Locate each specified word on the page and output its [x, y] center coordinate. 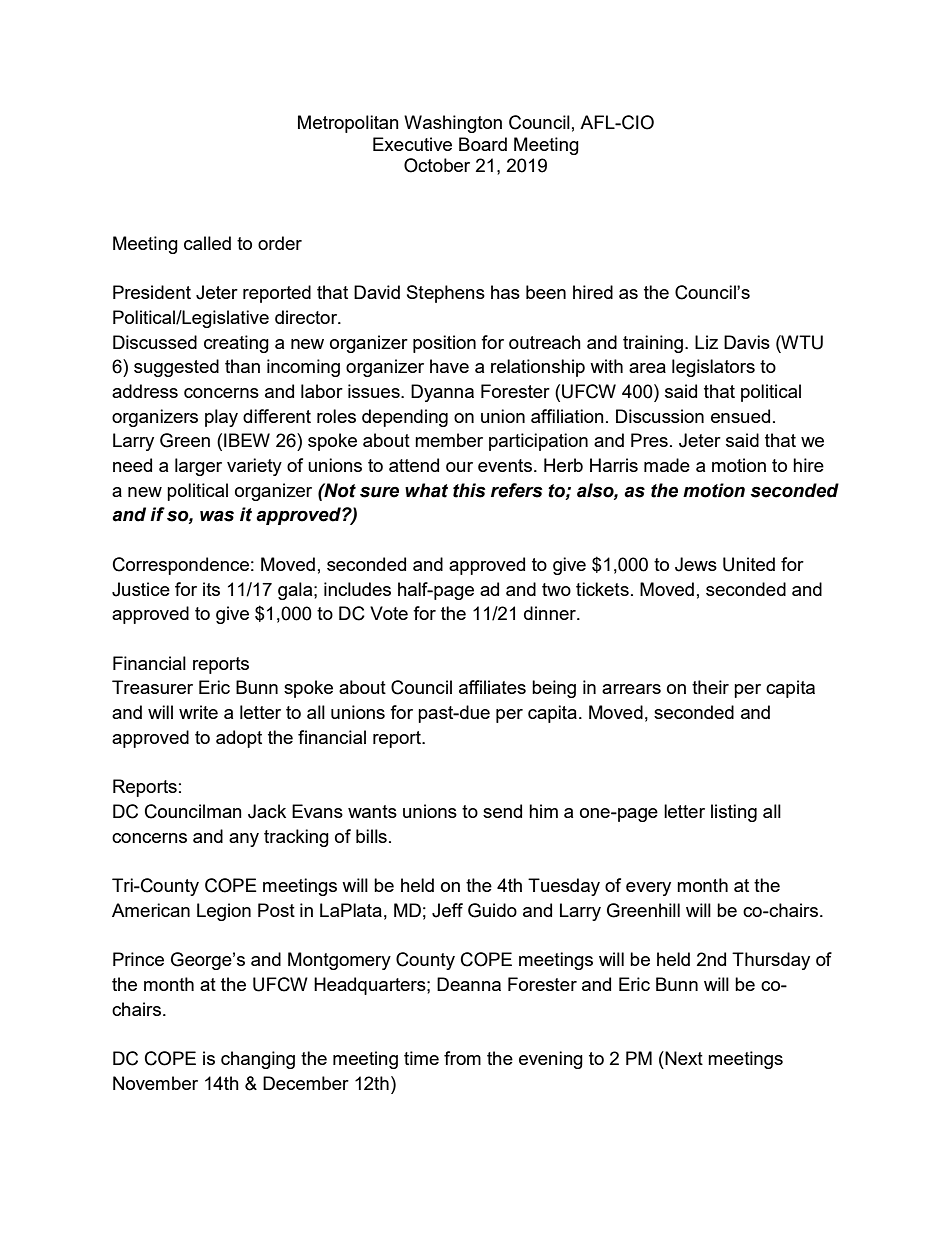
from [462, 1058]
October [437, 165]
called [207, 243]
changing [258, 1060]
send [502, 811]
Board [483, 144]
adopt [239, 739]
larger [198, 467]
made [667, 465]
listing [734, 813]
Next [683, 1058]
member [449, 440]
